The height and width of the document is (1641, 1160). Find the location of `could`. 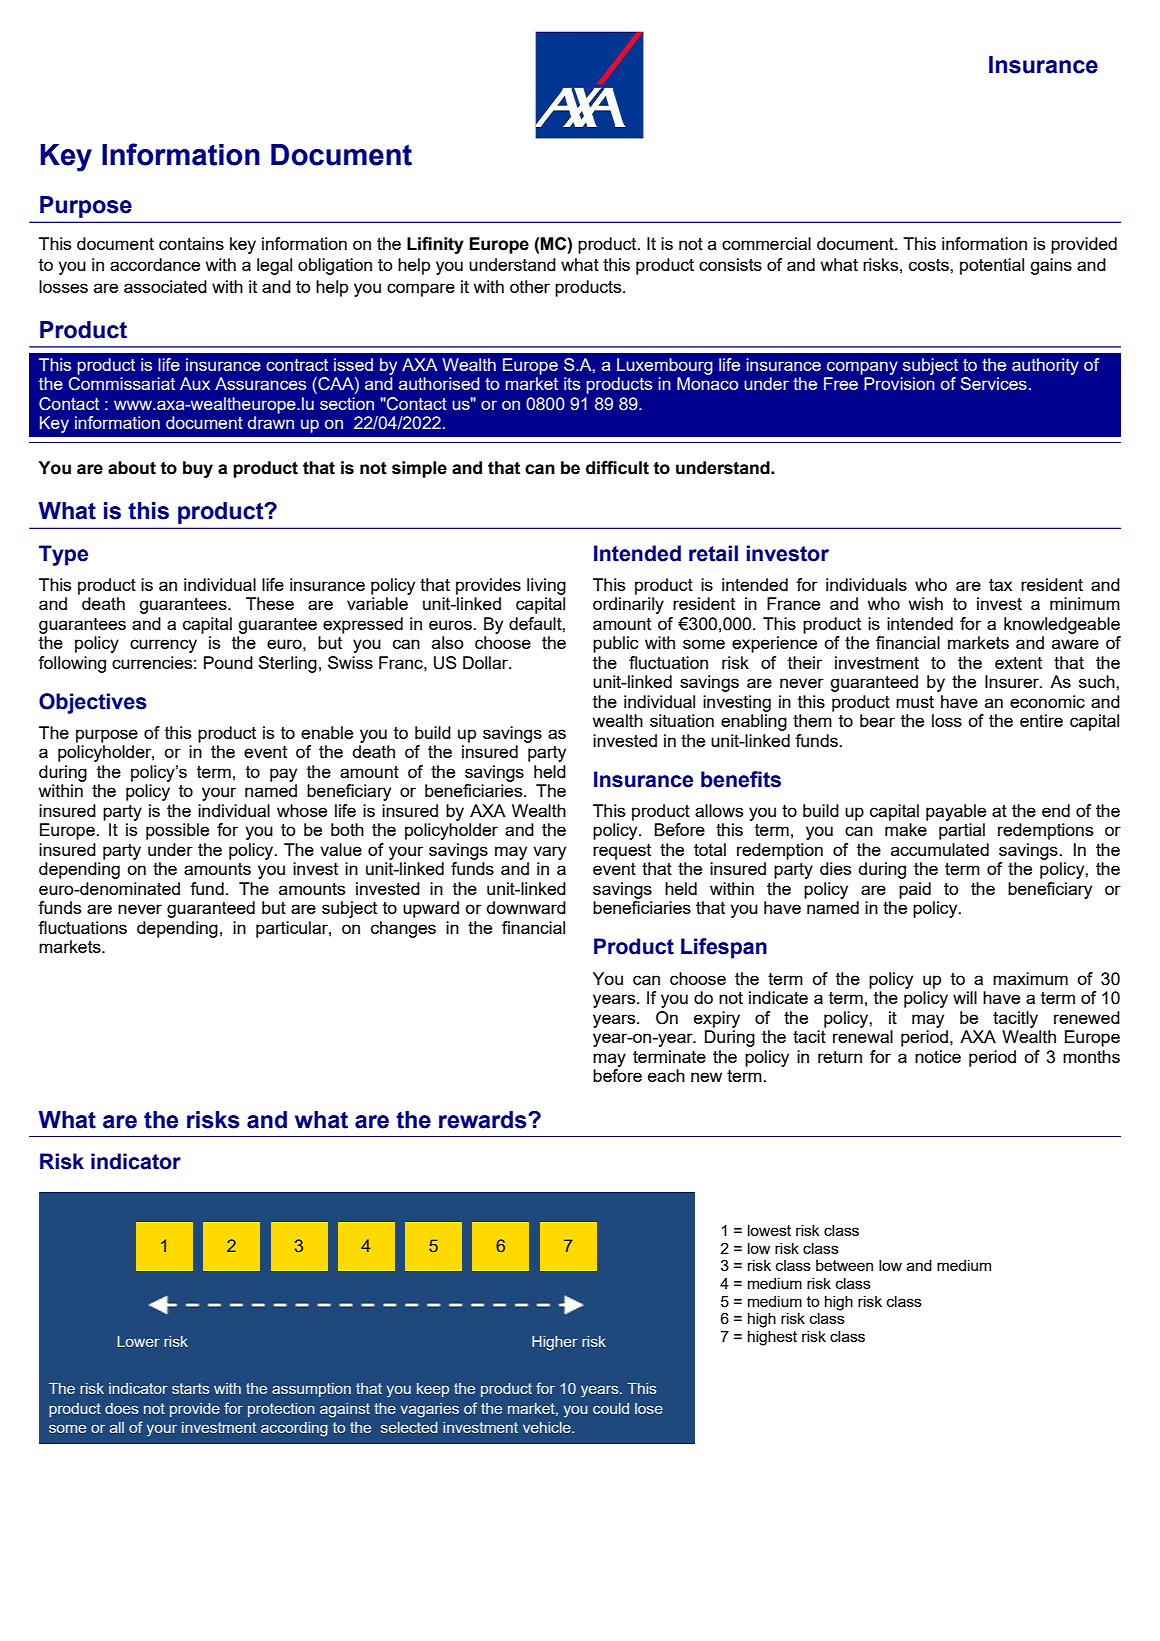

could is located at coordinates (611, 1408).
